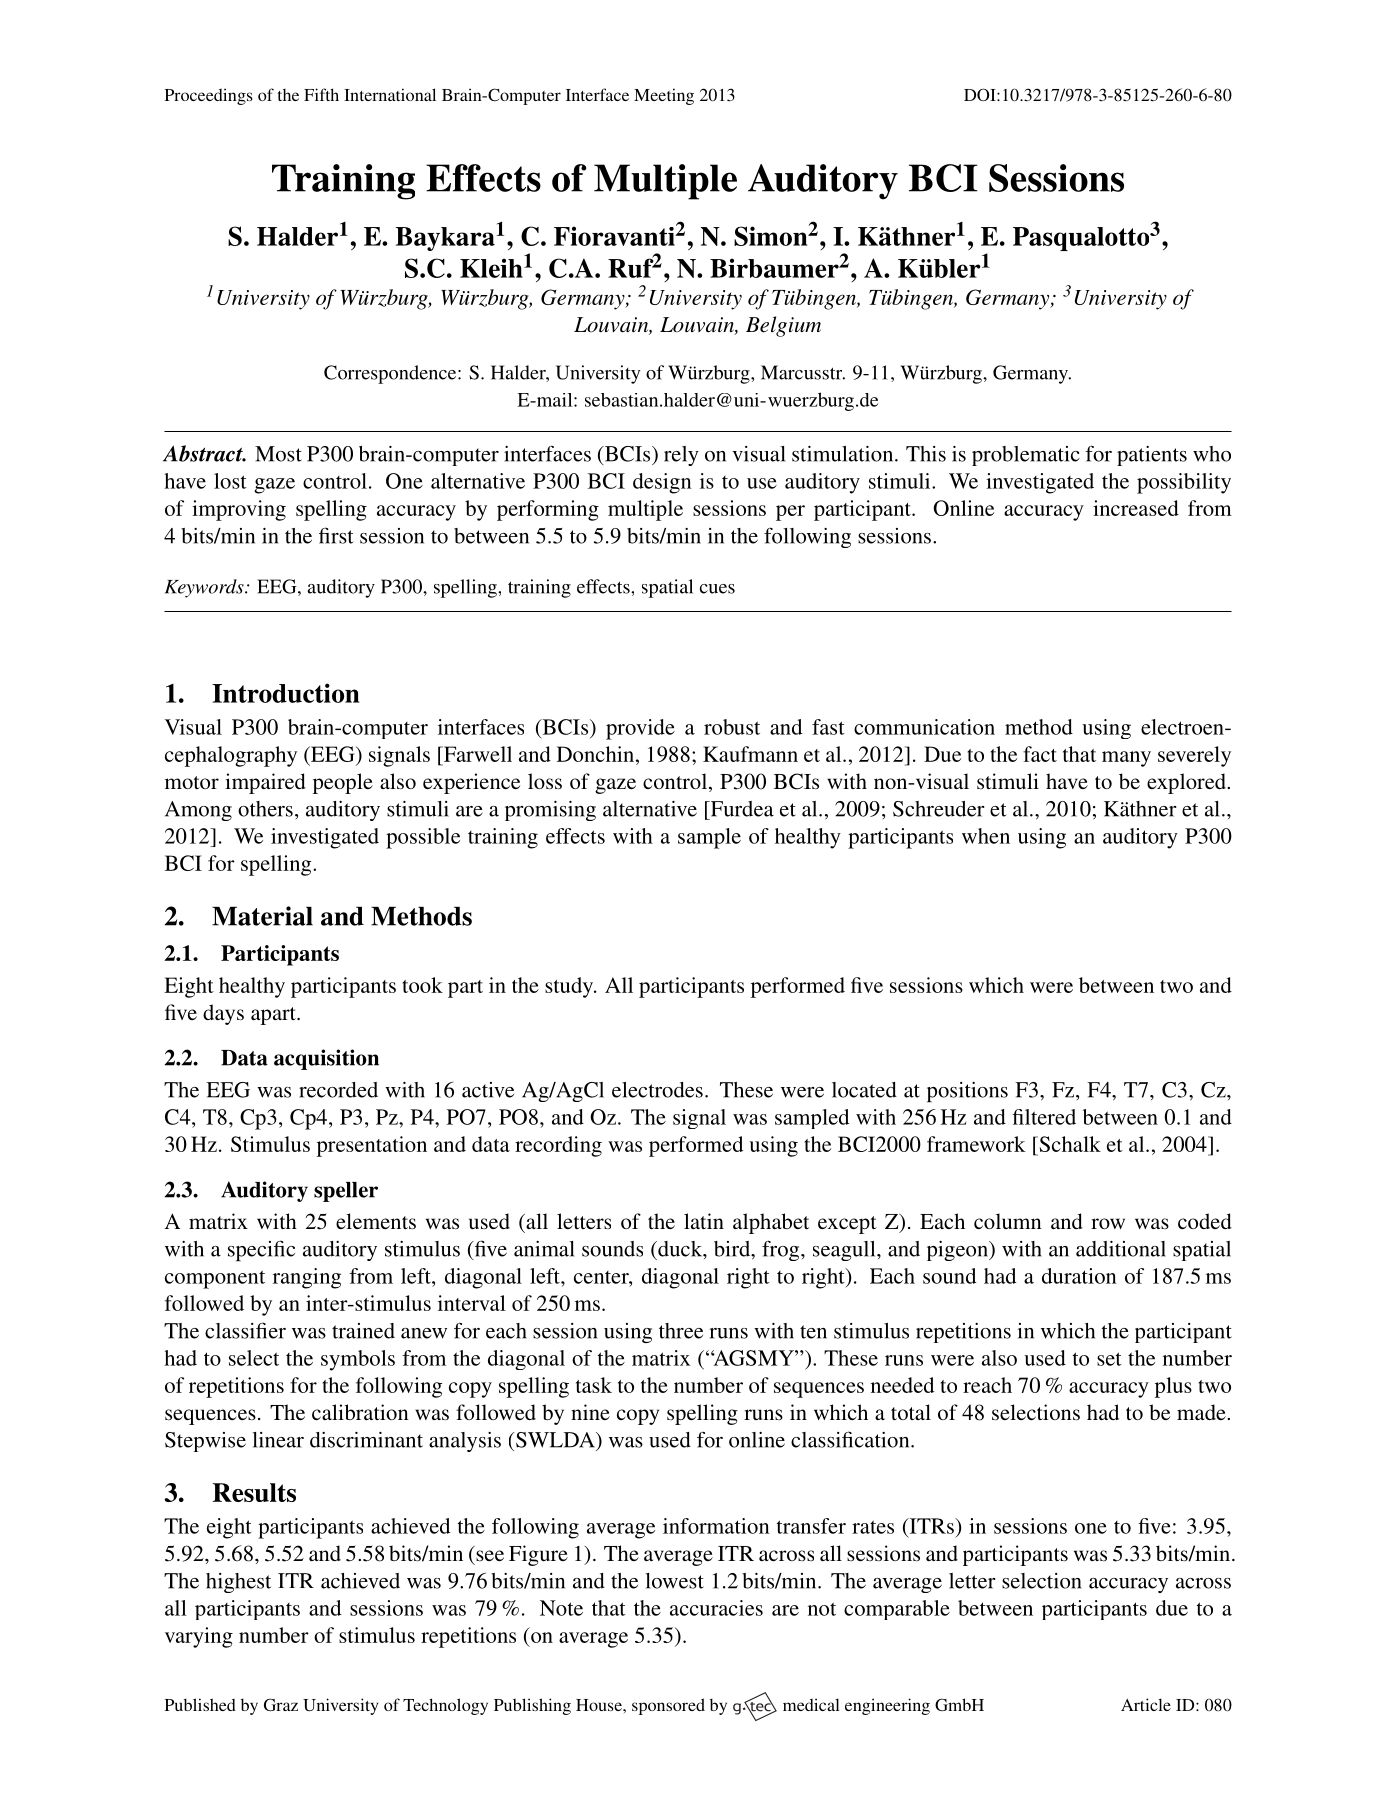  I want to click on when, so click(986, 836).
